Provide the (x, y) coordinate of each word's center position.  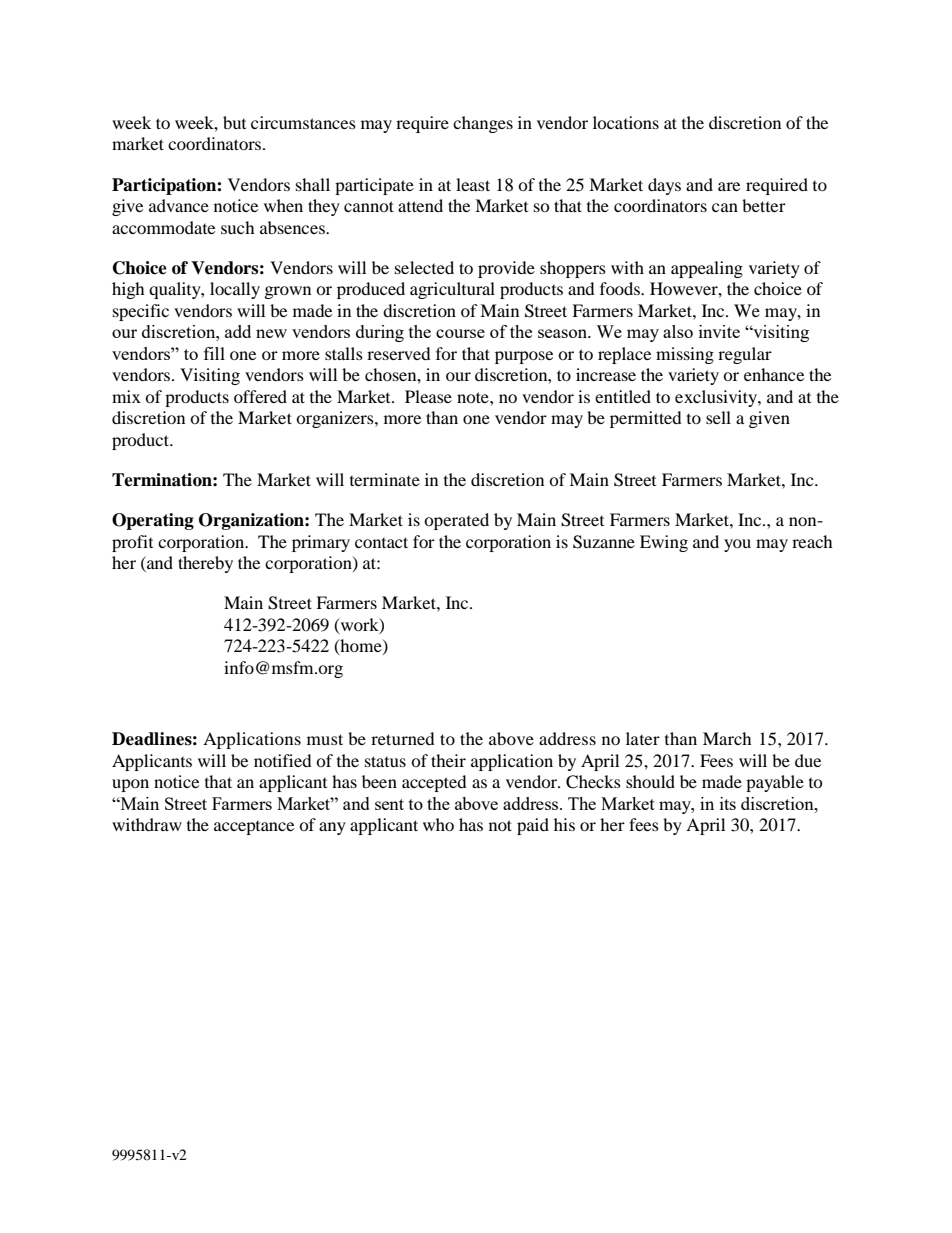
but (234, 122)
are (729, 186)
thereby (205, 564)
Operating (153, 521)
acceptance (254, 828)
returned (403, 738)
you (737, 545)
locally (235, 290)
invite (719, 331)
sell (718, 417)
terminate (385, 479)
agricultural (452, 290)
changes (483, 124)
